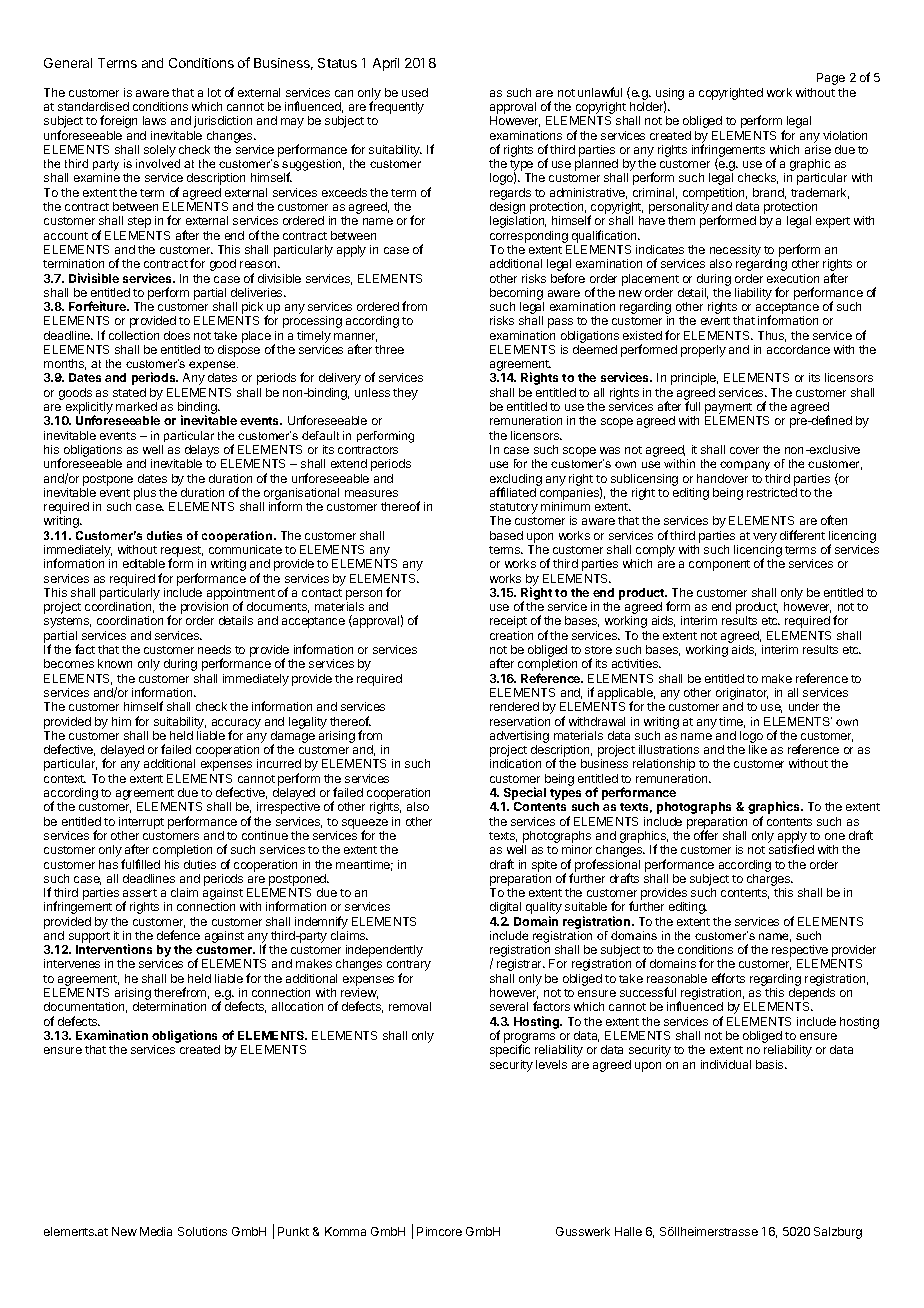  What do you see at coordinates (670, 95) in the document?
I see `using` at bounding box center [670, 95].
